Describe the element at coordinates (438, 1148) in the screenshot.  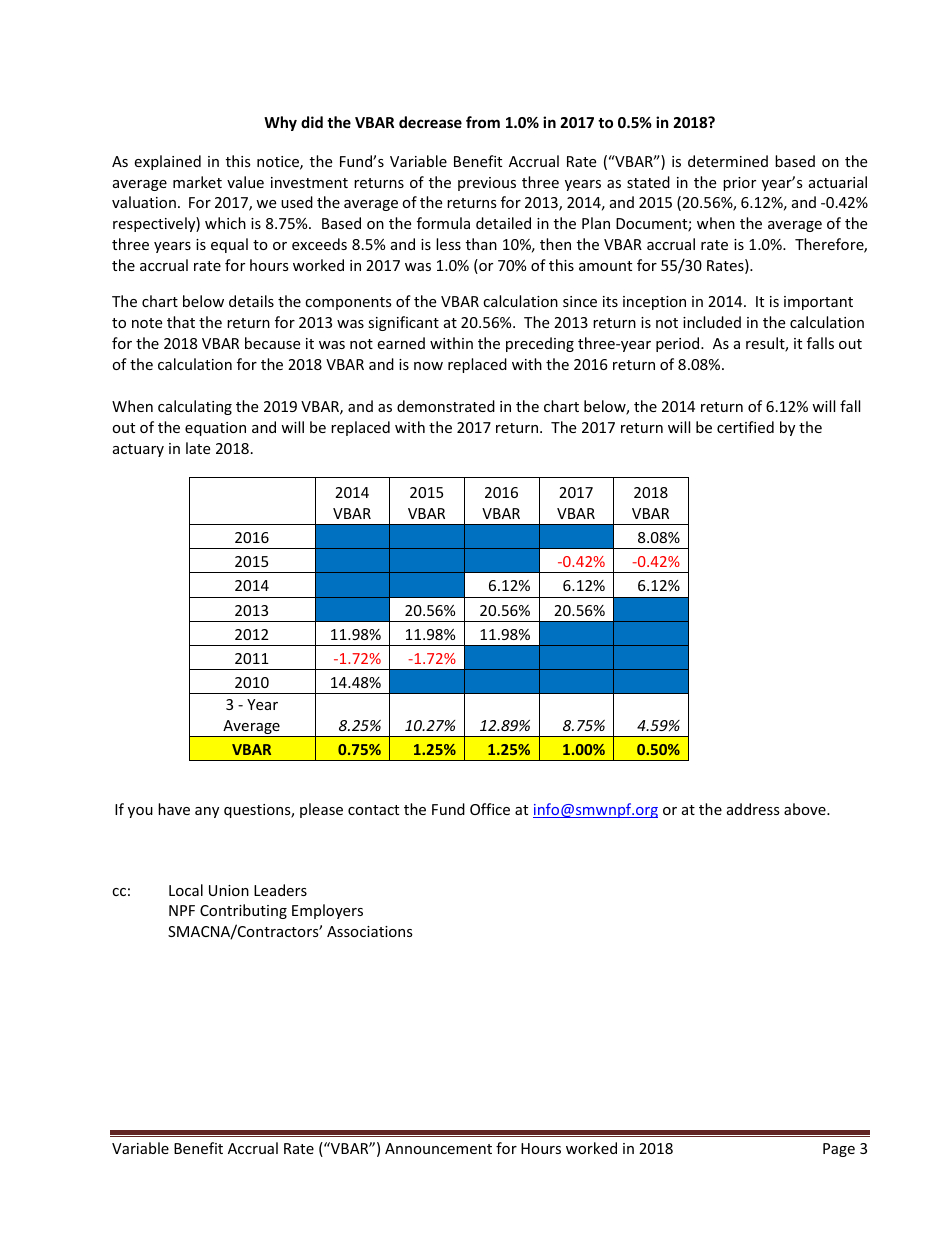
I see `Announcement` at that location.
